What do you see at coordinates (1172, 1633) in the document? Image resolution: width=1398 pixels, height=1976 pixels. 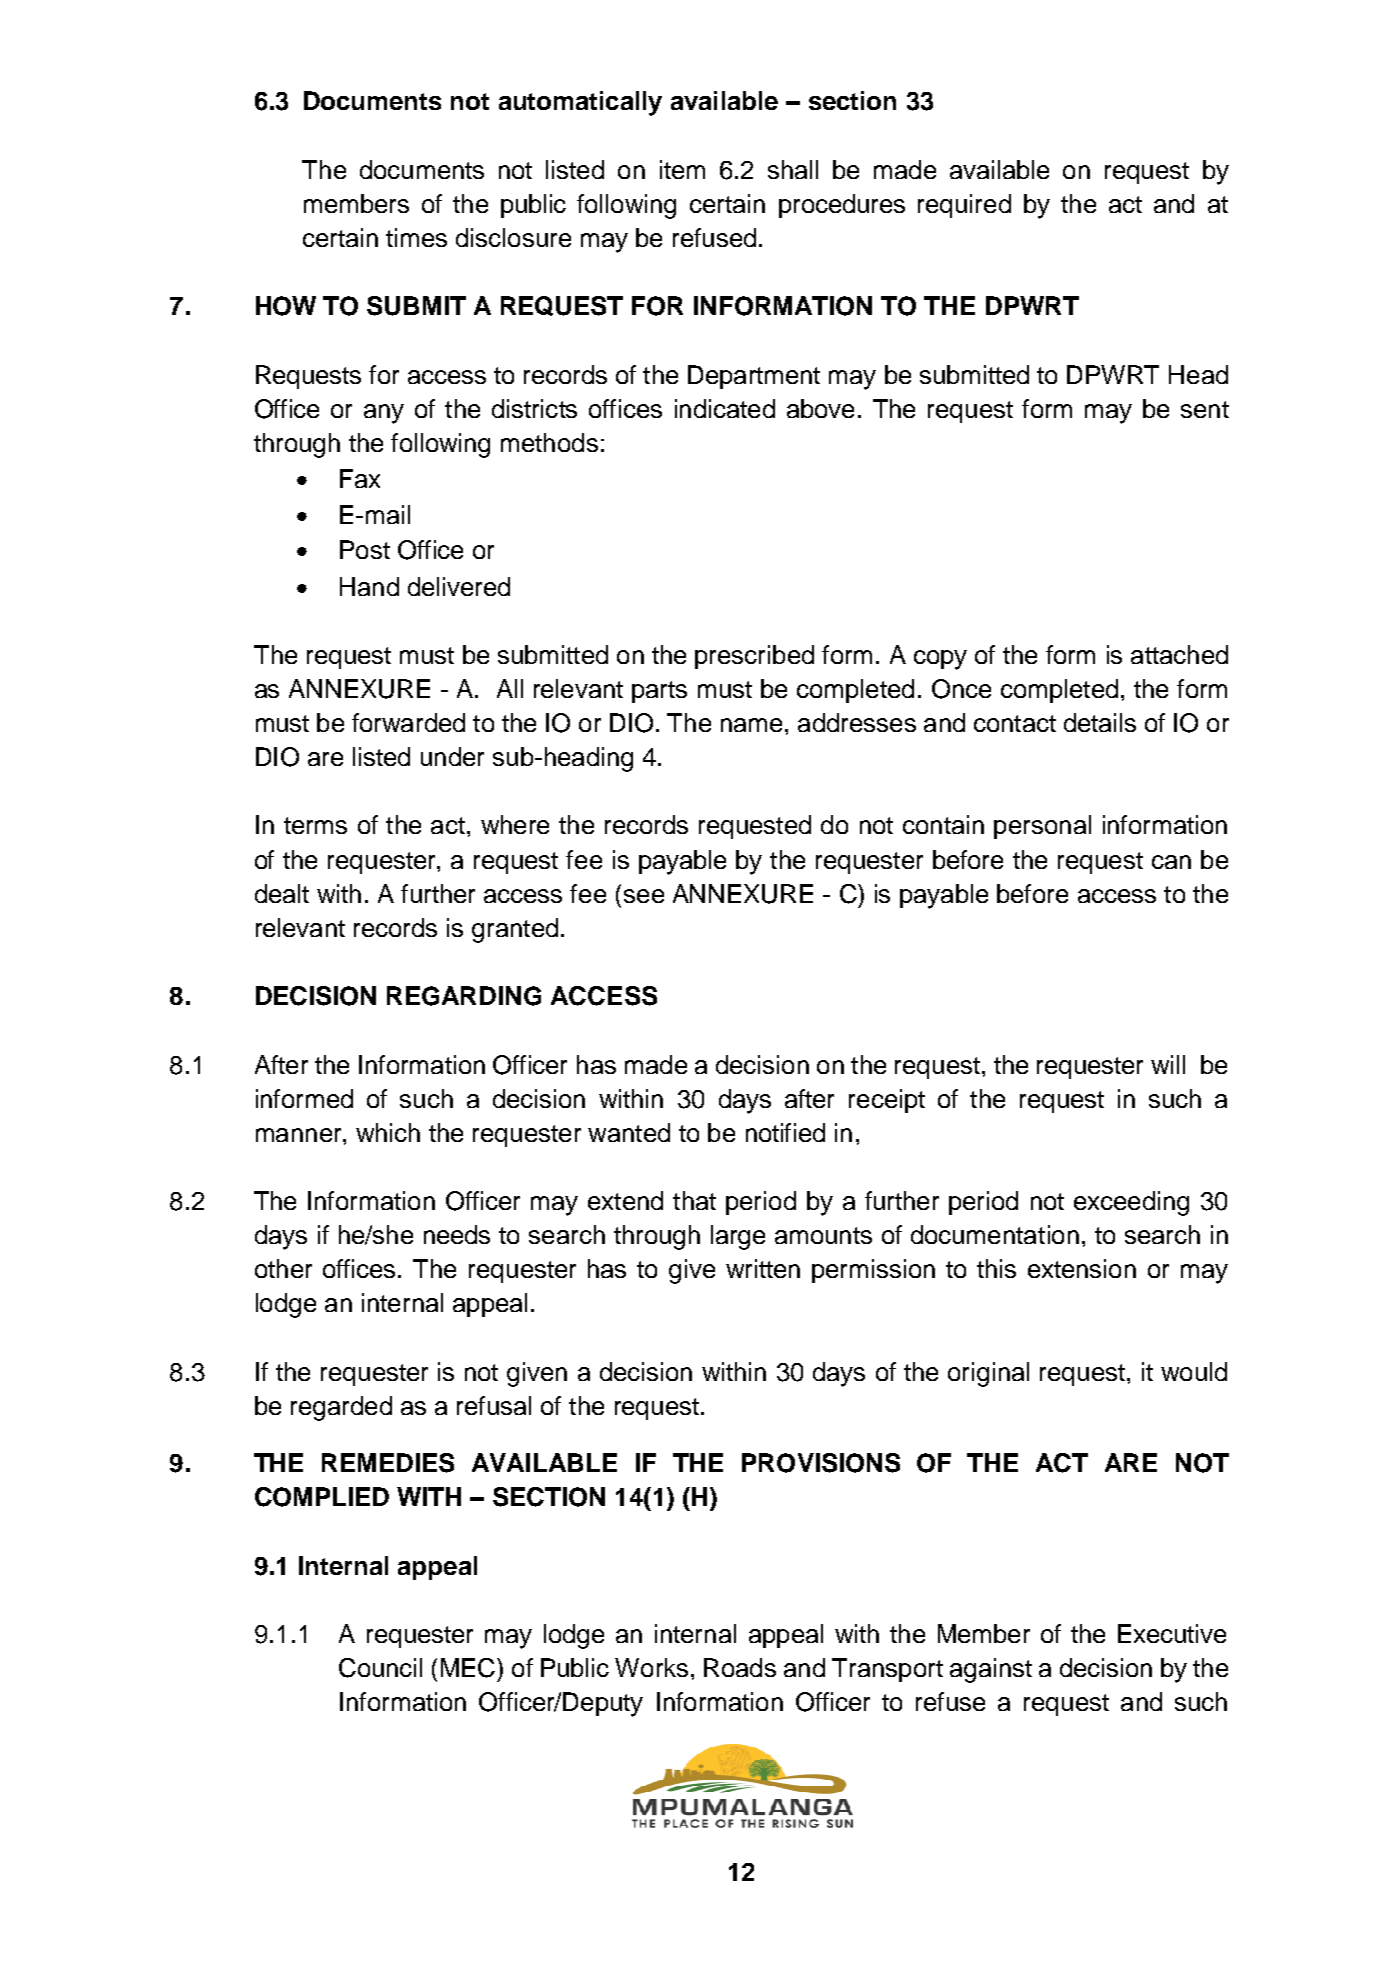 I see `Executive` at bounding box center [1172, 1633].
